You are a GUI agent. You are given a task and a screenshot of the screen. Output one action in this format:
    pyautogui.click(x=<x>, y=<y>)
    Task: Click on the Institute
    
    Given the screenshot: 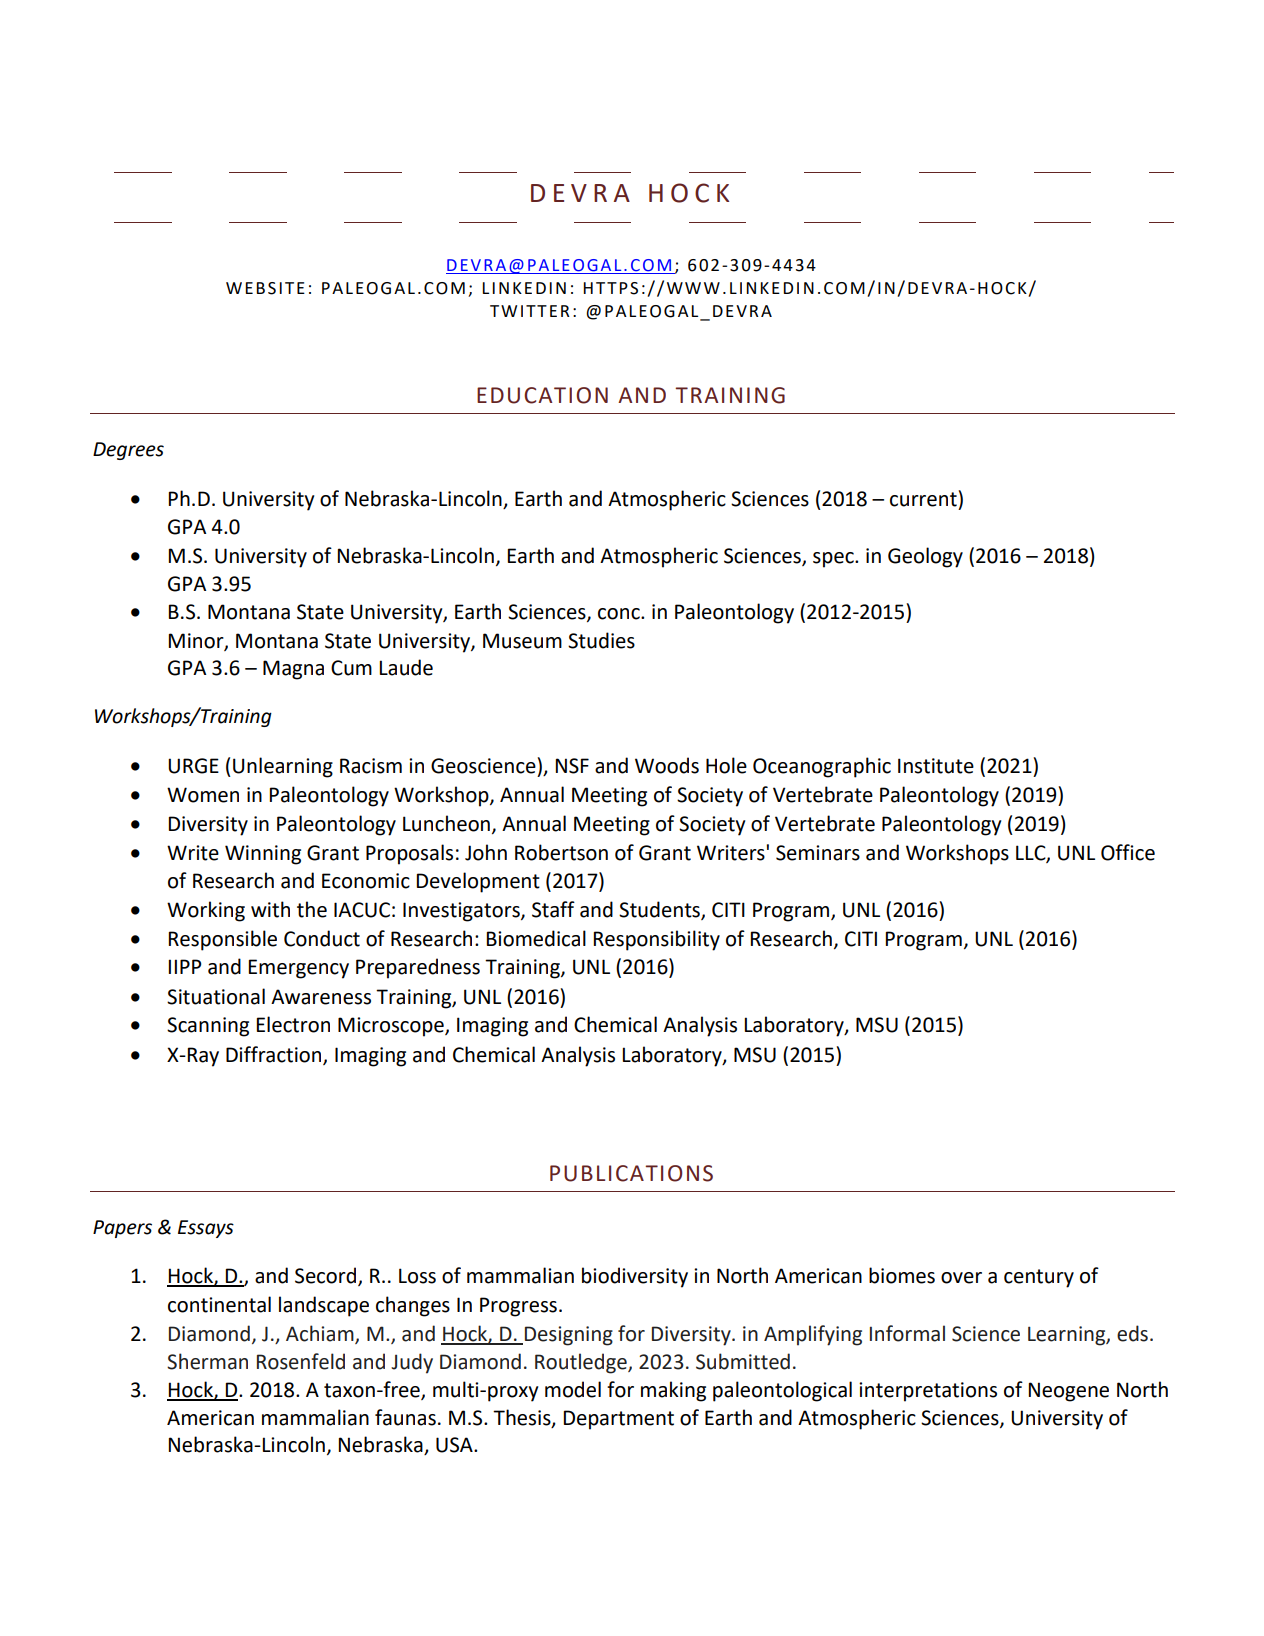 What is the action you would take?
    pyautogui.click(x=936, y=766)
